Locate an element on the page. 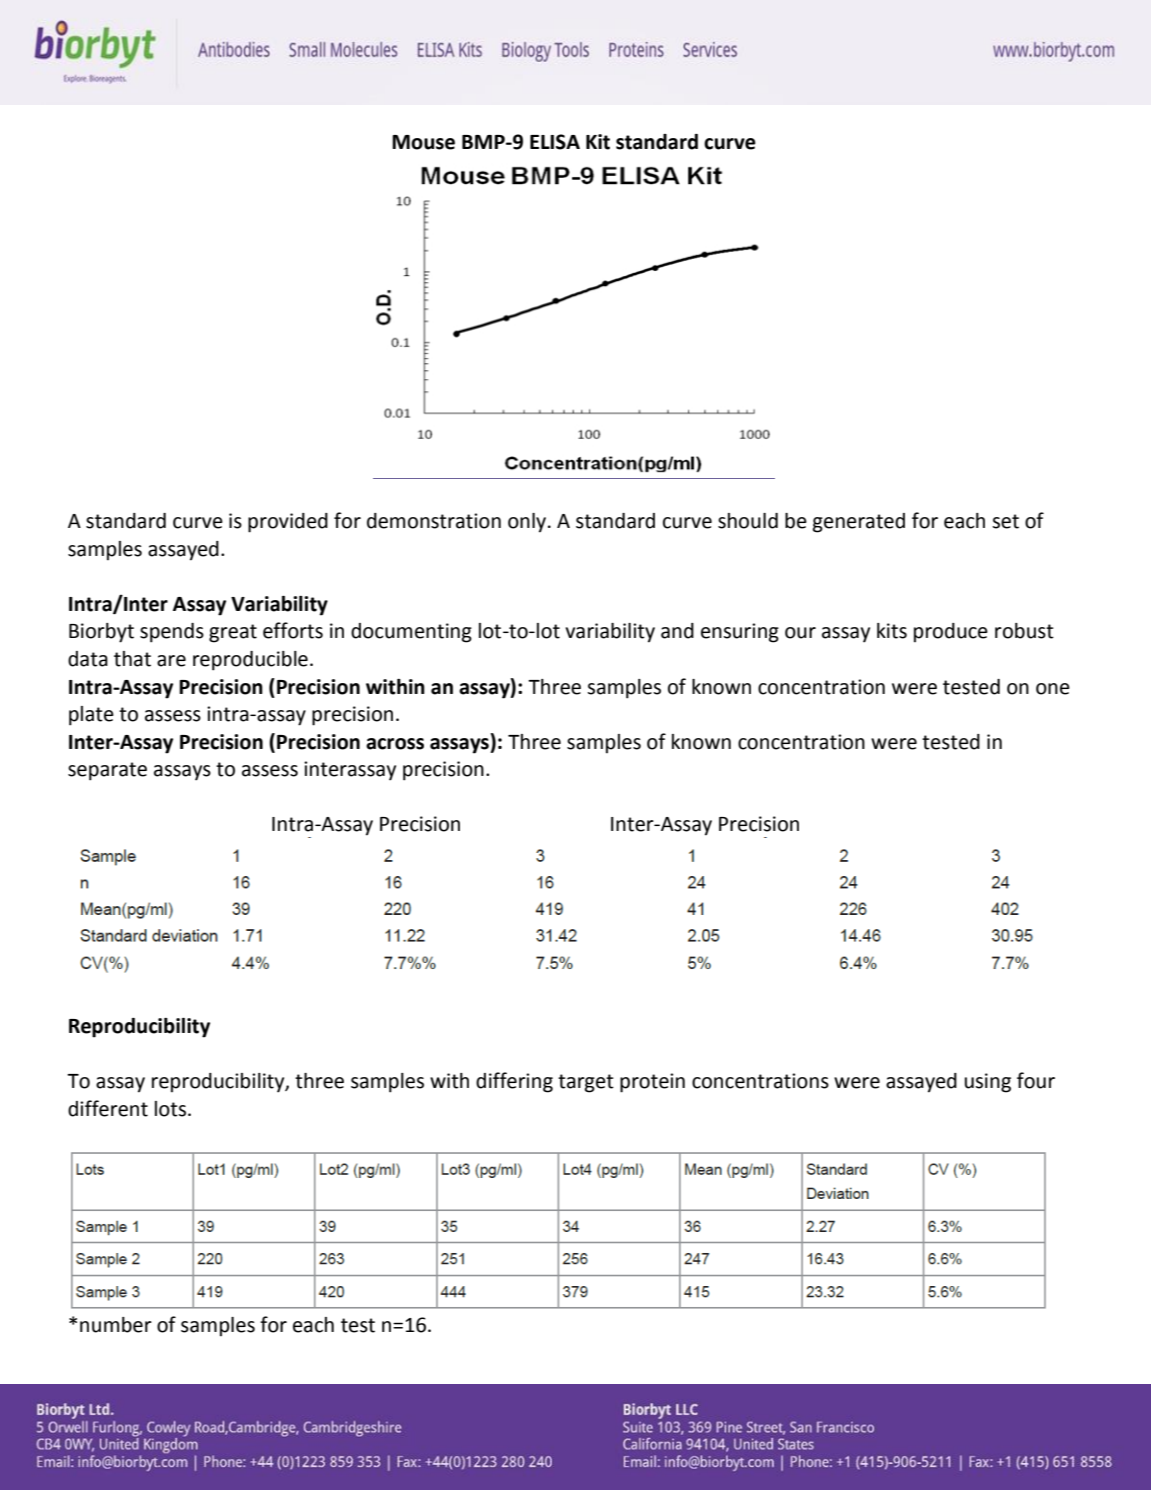 Image resolution: width=1151 pixels, height=1490 pixels. only is located at coordinates (528, 523).
